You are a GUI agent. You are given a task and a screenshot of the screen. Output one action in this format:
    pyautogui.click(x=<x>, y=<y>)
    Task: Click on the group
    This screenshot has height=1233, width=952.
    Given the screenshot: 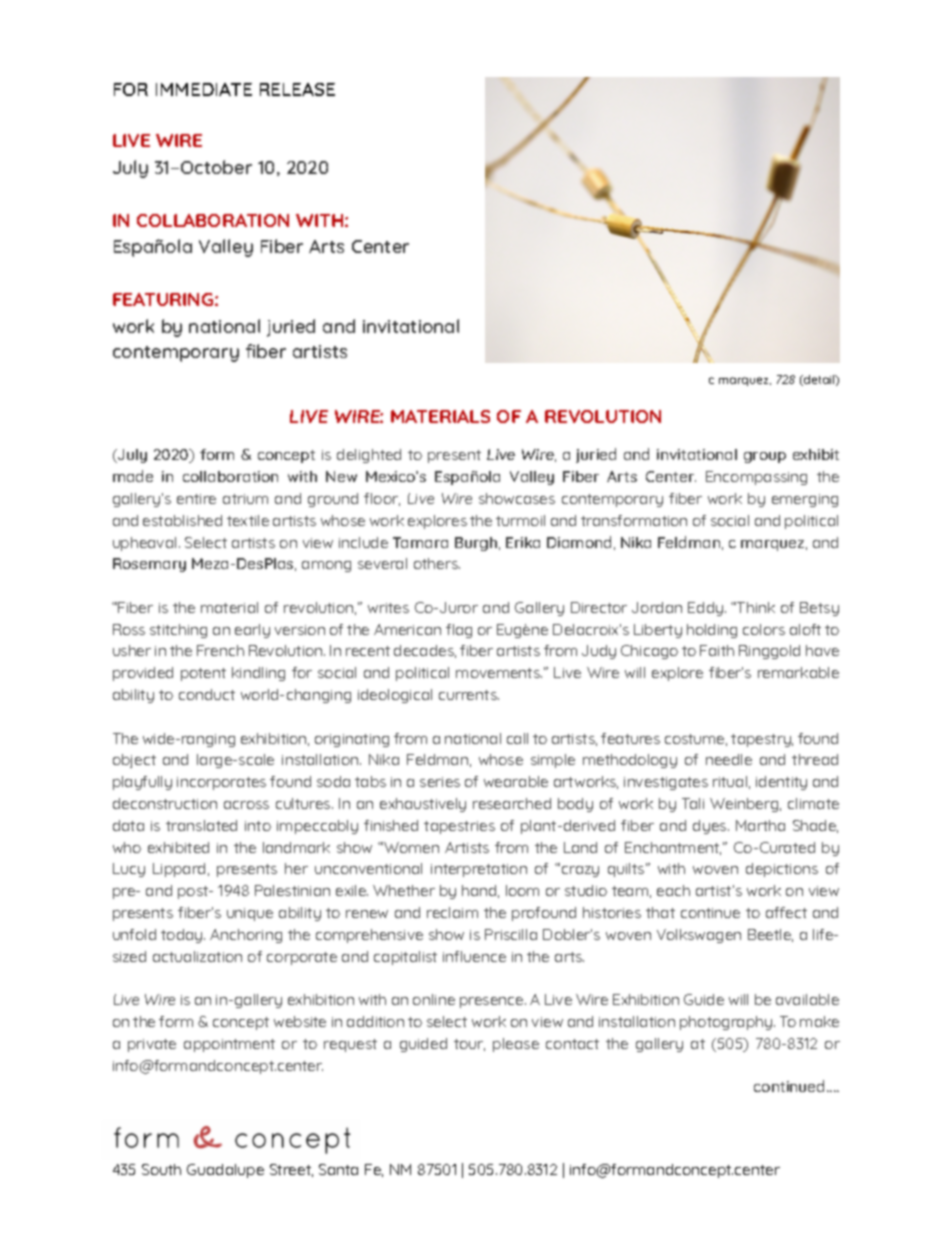 What is the action you would take?
    pyautogui.click(x=765, y=457)
